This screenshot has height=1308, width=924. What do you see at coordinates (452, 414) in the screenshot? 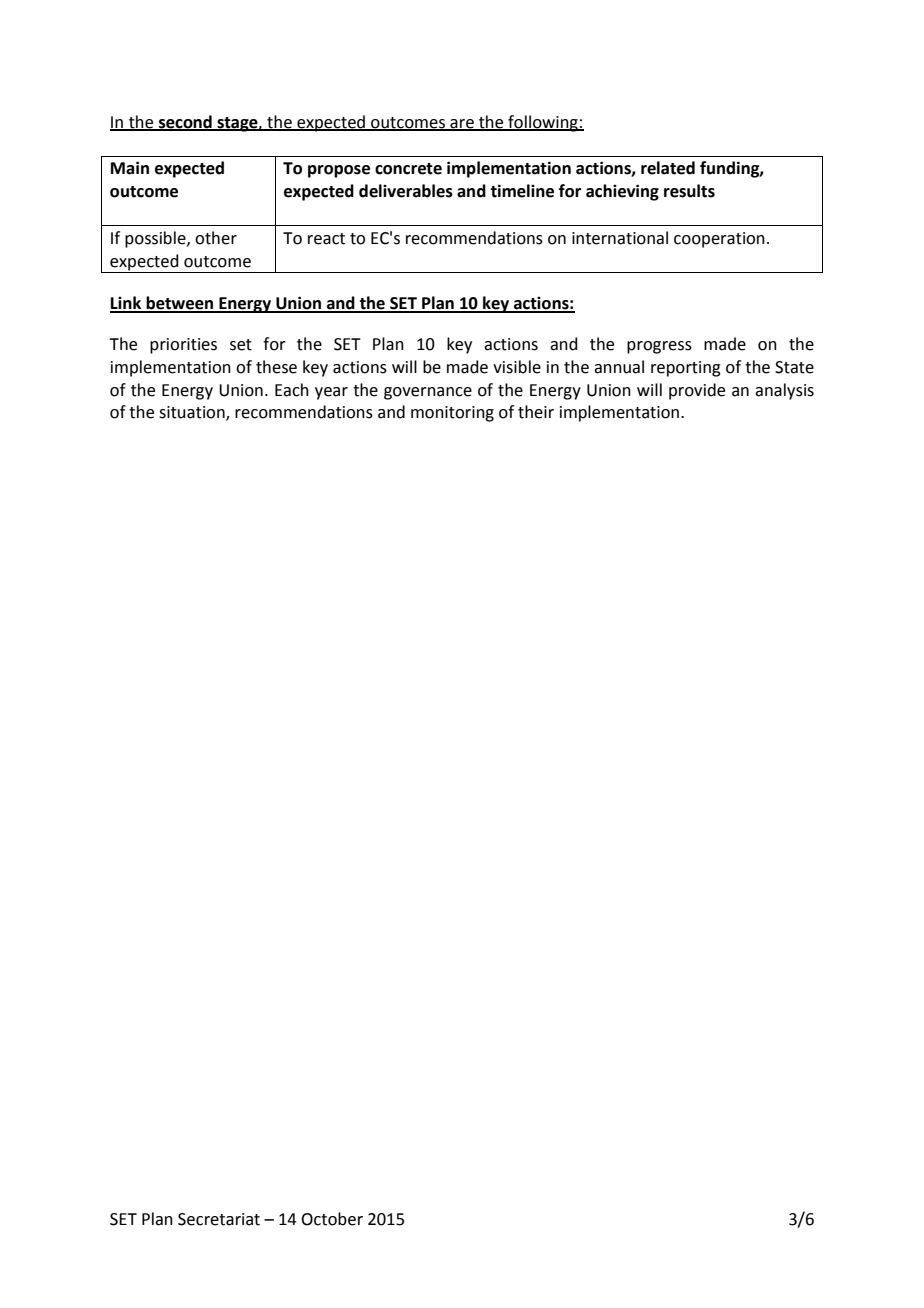
I see `monitoring` at bounding box center [452, 414].
